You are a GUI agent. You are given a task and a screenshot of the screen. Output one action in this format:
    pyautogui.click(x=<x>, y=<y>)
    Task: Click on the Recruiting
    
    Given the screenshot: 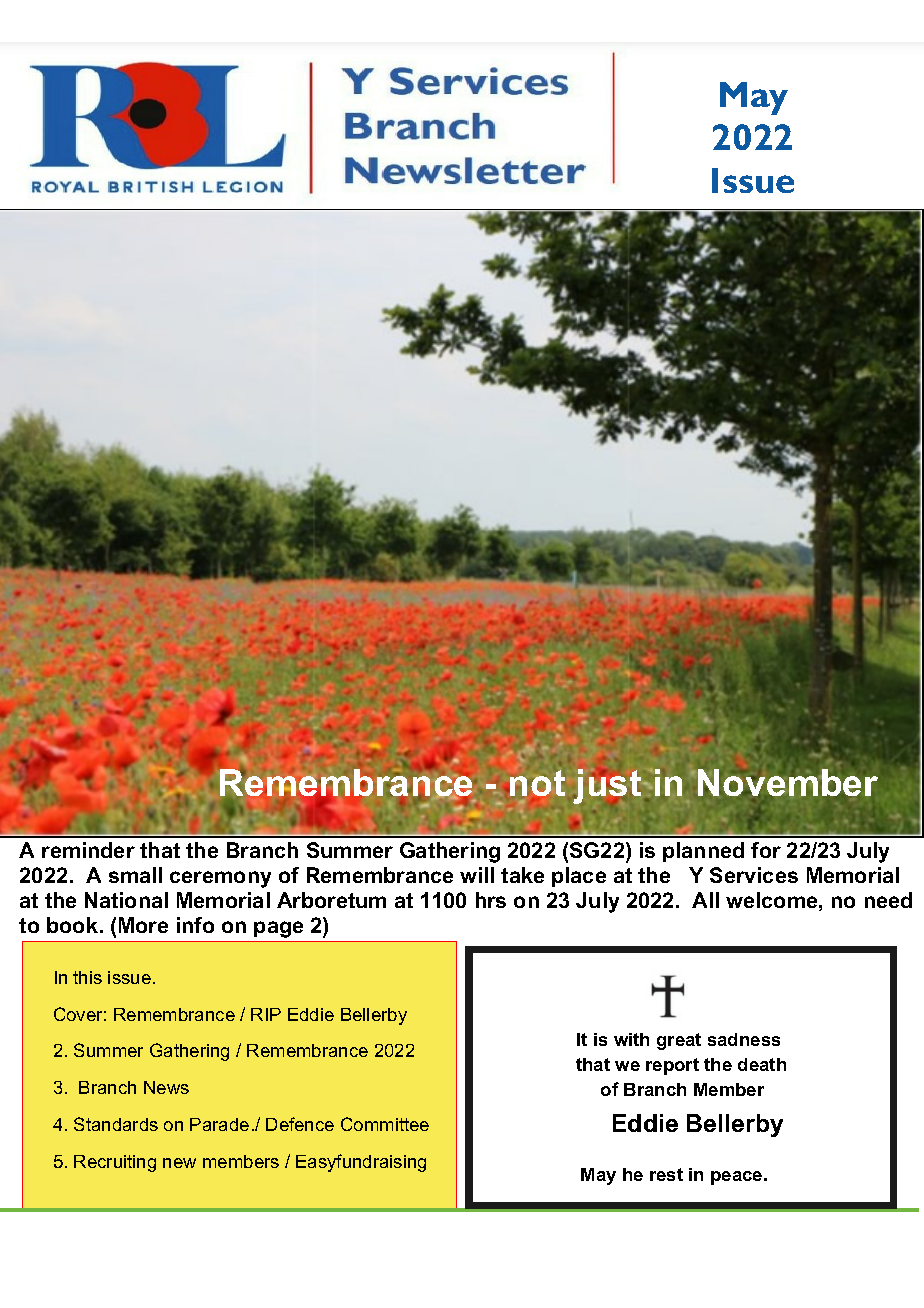 What is the action you would take?
    pyautogui.click(x=115, y=1163)
